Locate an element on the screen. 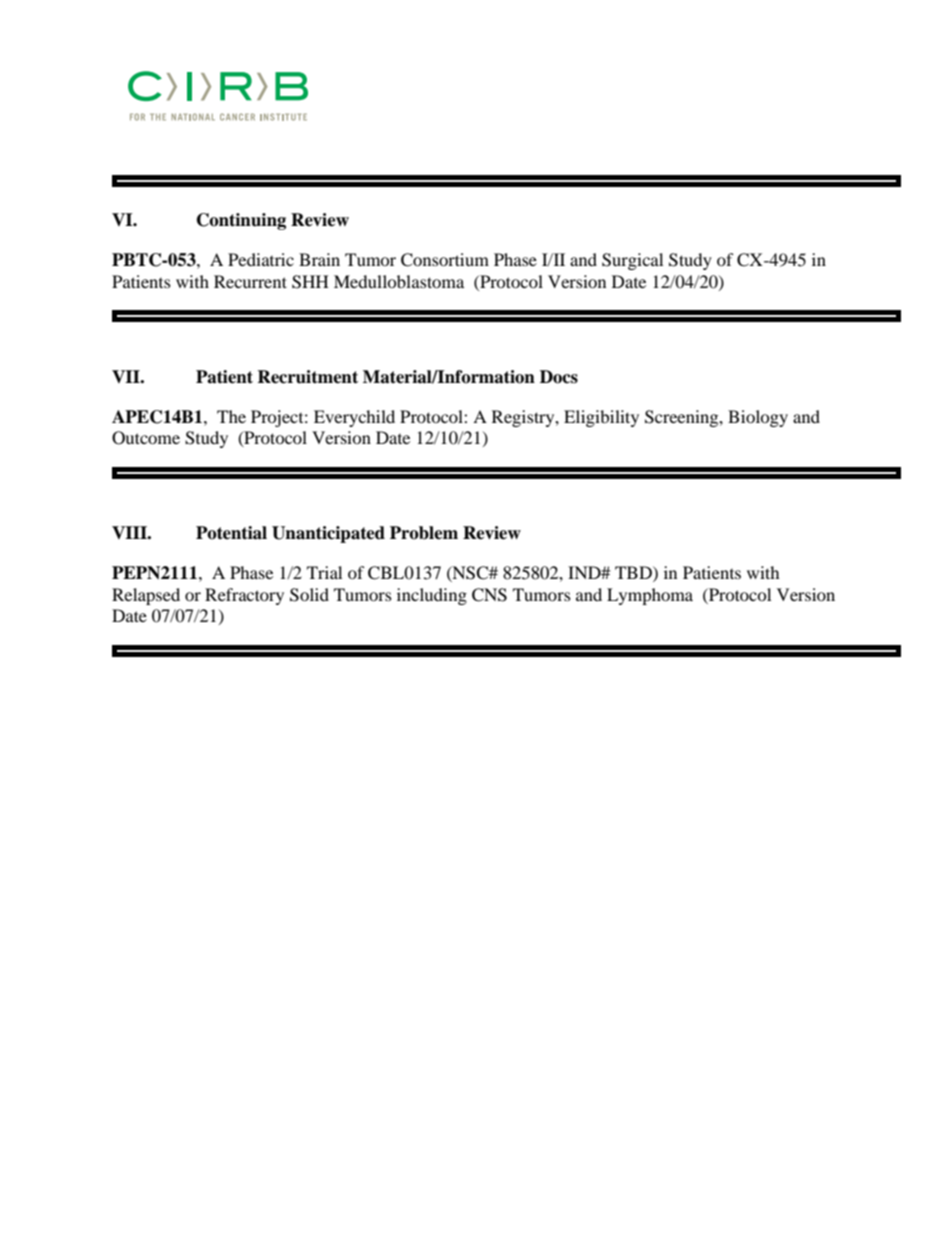 The image size is (952, 1233). Docs is located at coordinates (559, 377).
